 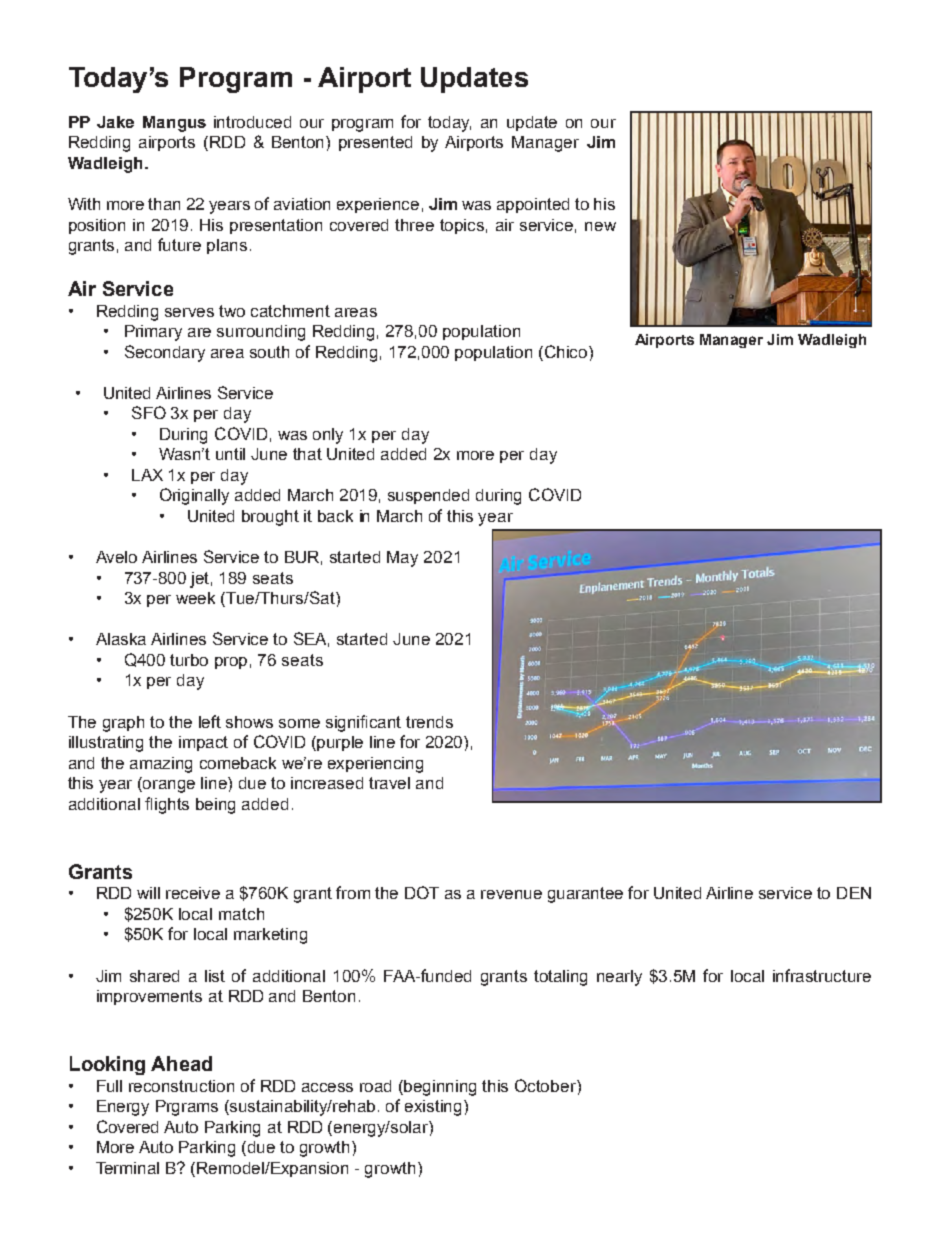 I want to click on than, so click(x=164, y=204).
